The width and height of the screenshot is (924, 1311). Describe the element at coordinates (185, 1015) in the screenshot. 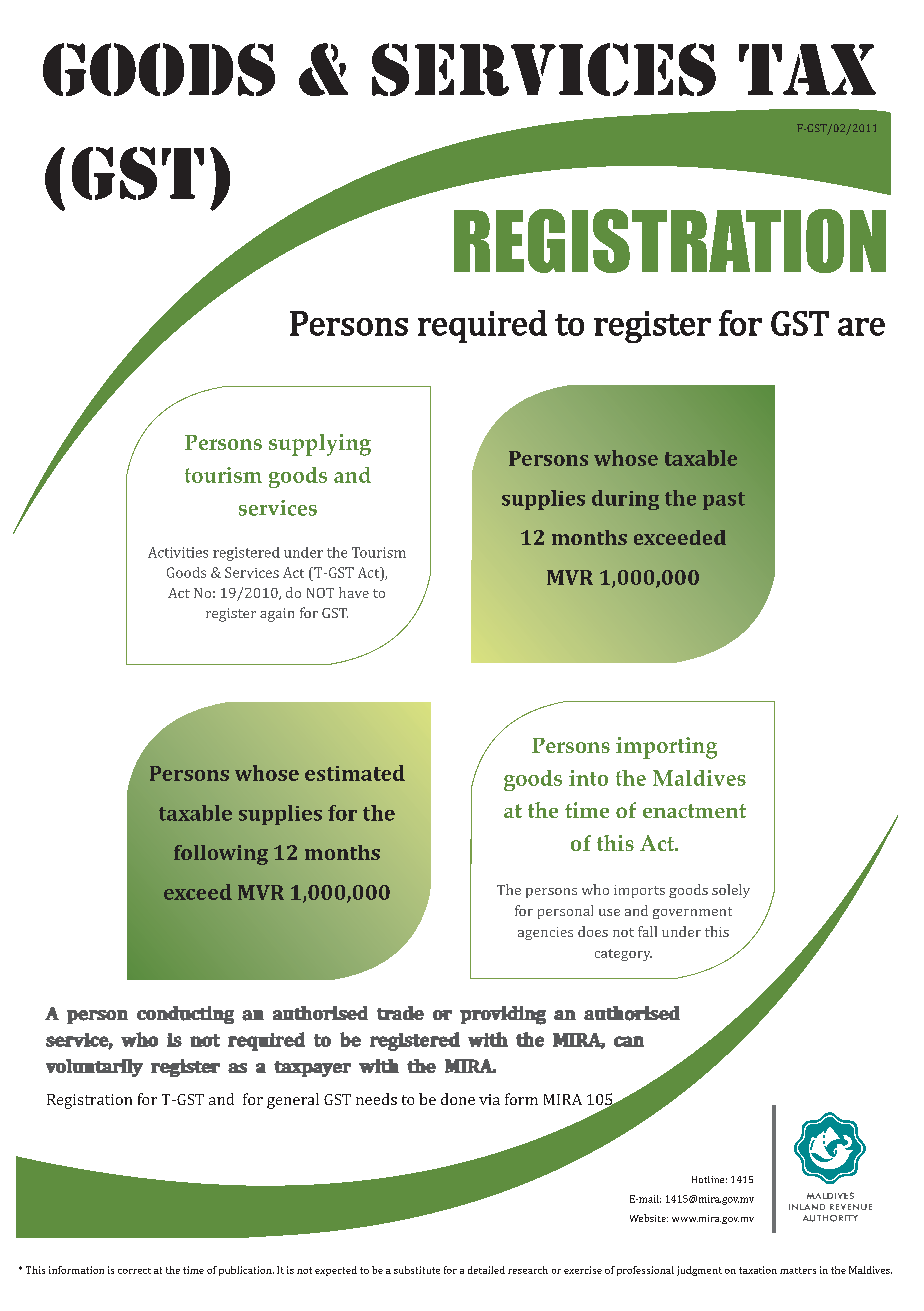

I see `conducting` at that location.
